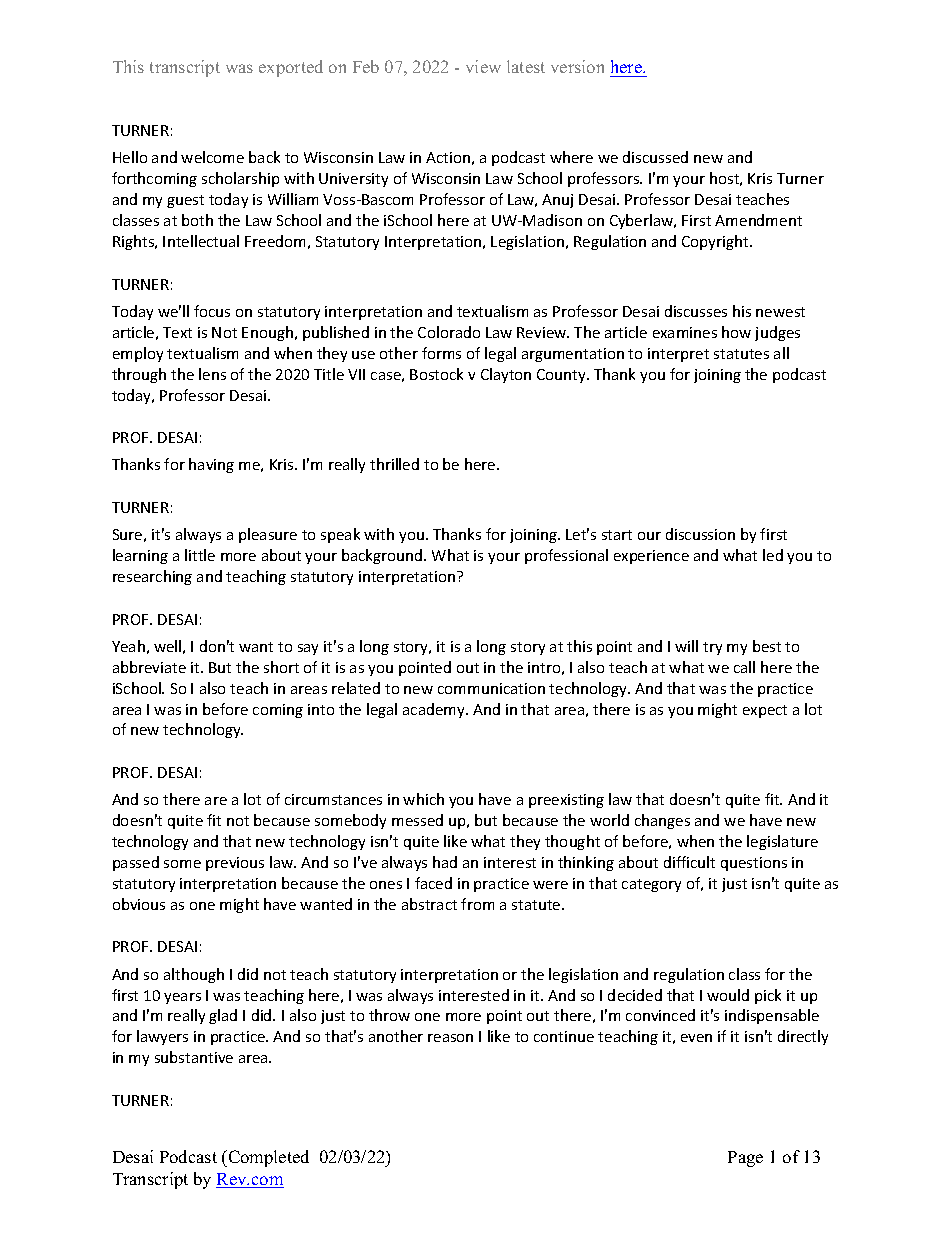 The height and width of the screenshot is (1233, 952). Describe the element at coordinates (526, 66) in the screenshot. I see `latest` at that location.
